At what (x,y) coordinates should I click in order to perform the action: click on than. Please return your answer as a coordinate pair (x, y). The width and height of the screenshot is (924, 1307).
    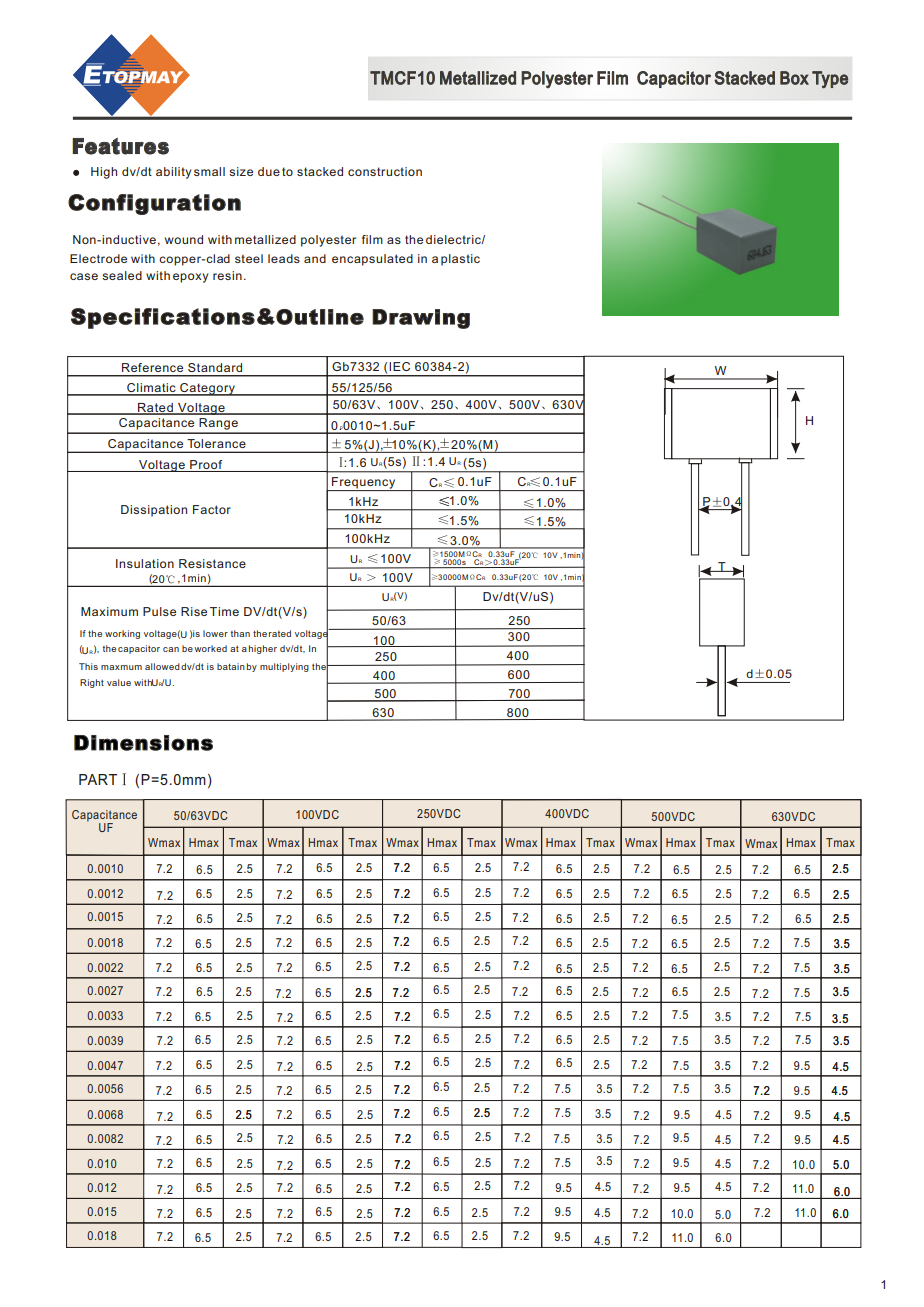
    Looking at the image, I should click on (240, 633).
